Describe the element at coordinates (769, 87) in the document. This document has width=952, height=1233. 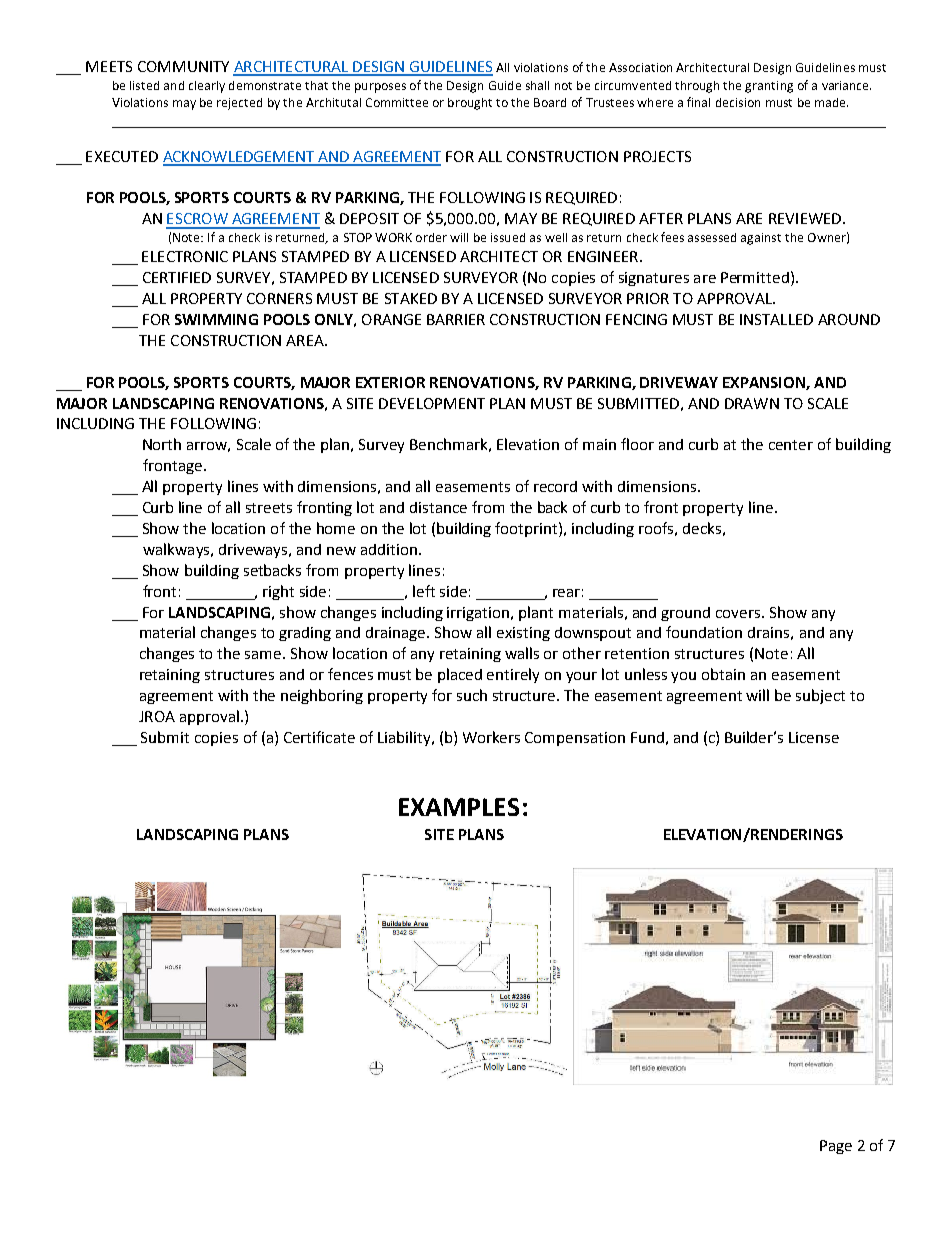
I see `granting` at that location.
